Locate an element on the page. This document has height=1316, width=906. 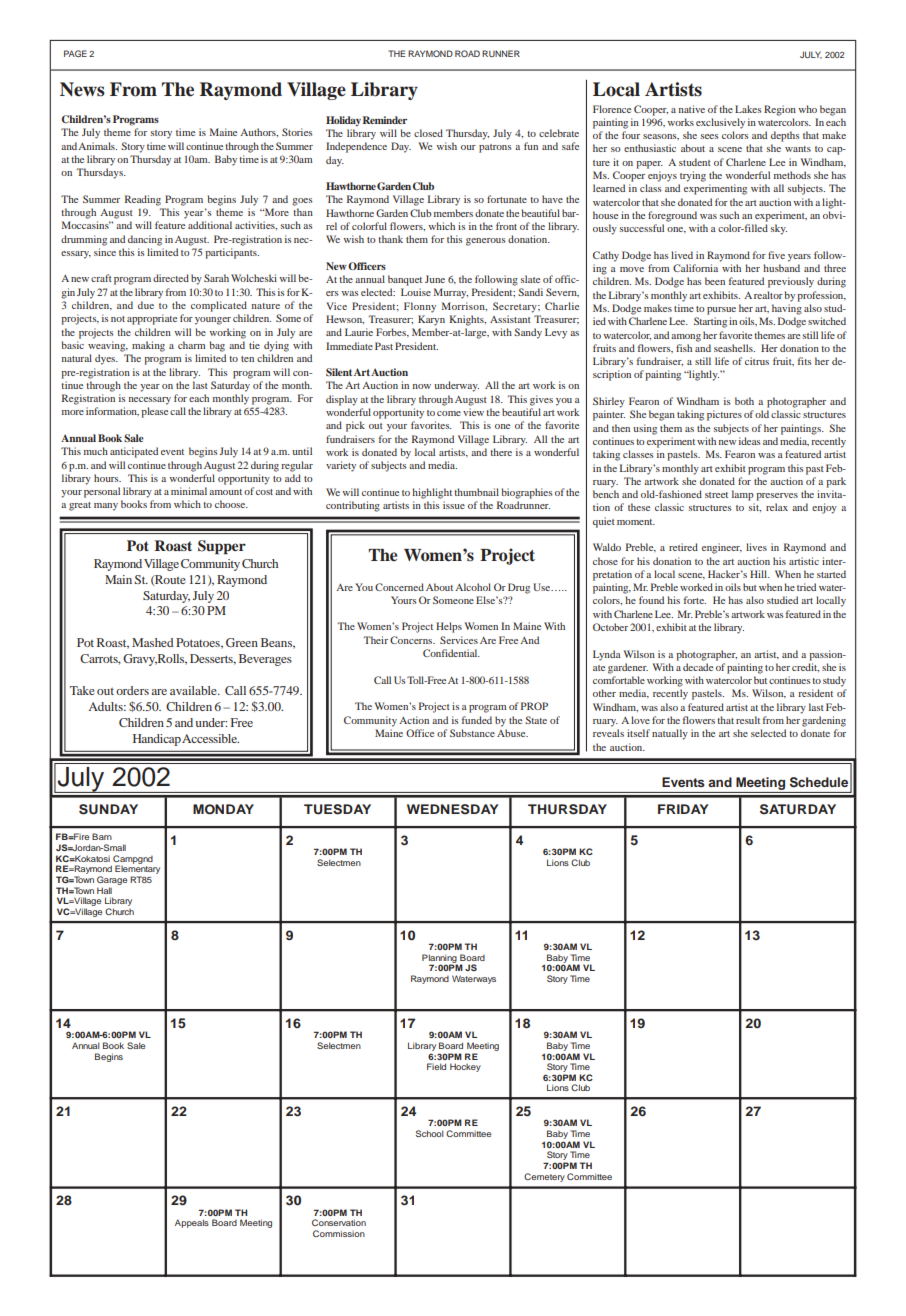
Reminder is located at coordinates (385, 120).
